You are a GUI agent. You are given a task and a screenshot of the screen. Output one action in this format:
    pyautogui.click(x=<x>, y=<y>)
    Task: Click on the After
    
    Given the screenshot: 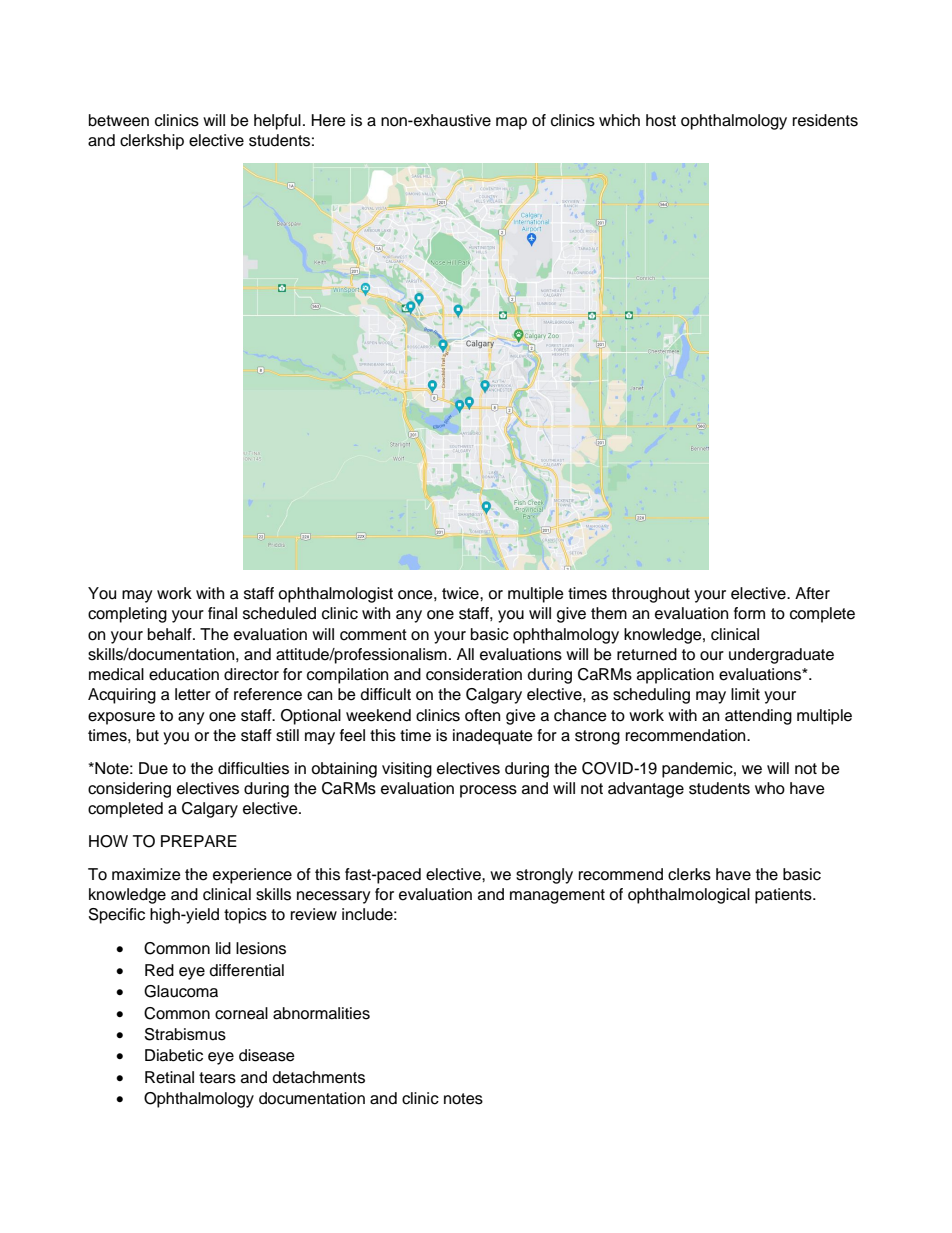 What is the action you would take?
    pyautogui.click(x=812, y=593)
